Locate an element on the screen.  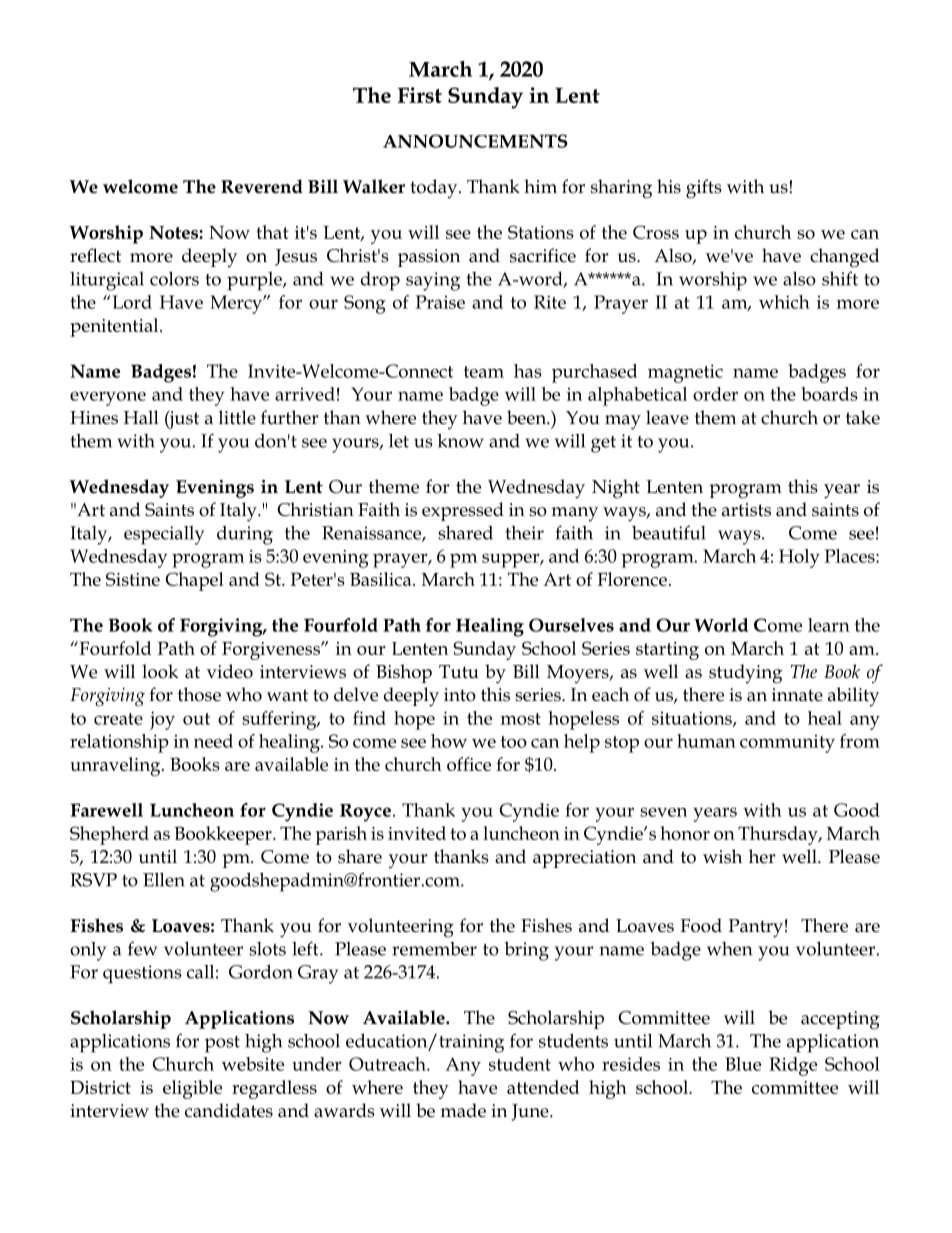
Ellen is located at coordinates (164, 879).
